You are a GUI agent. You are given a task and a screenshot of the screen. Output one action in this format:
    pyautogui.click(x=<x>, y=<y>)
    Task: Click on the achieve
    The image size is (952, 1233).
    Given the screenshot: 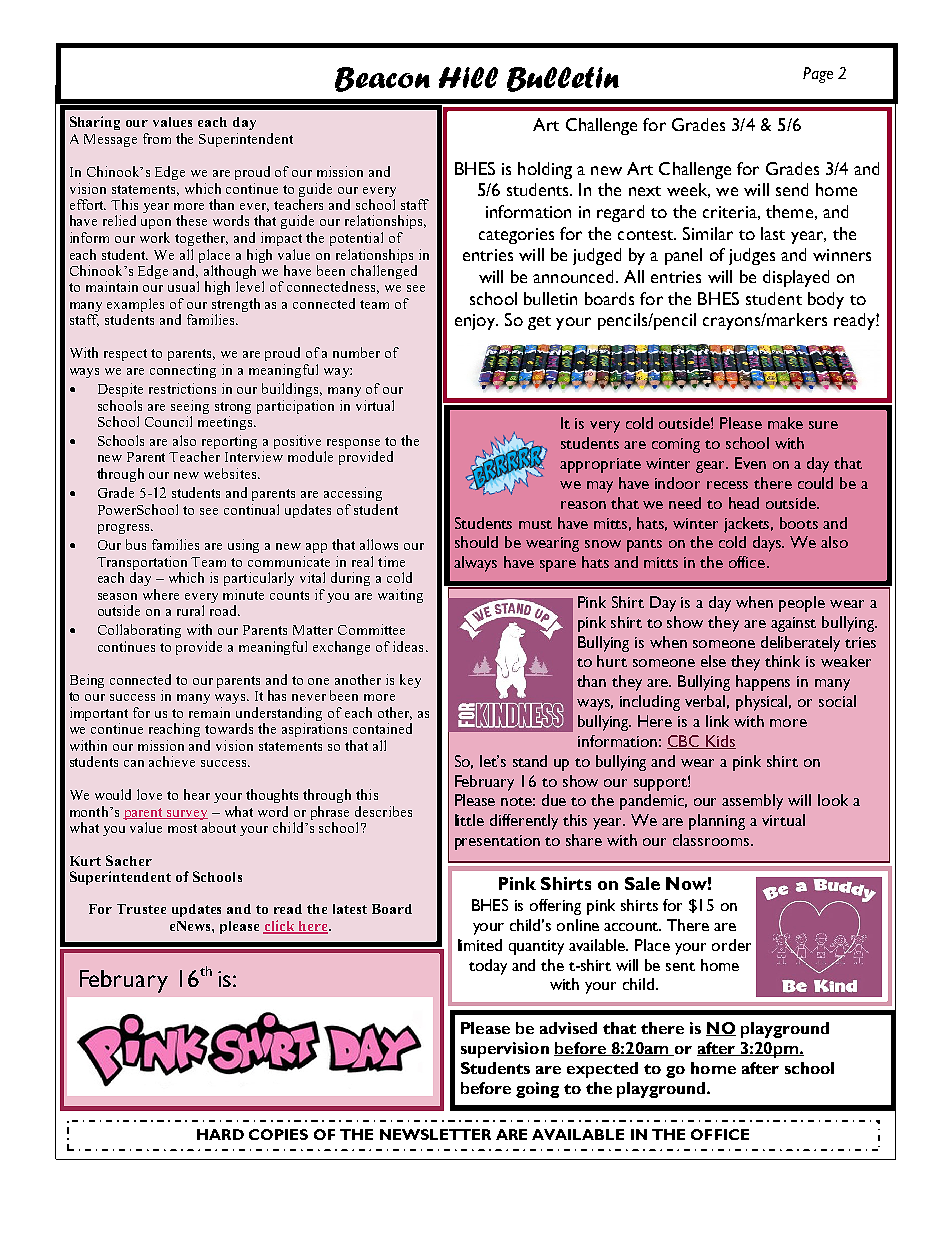 What is the action you would take?
    pyautogui.click(x=172, y=761)
